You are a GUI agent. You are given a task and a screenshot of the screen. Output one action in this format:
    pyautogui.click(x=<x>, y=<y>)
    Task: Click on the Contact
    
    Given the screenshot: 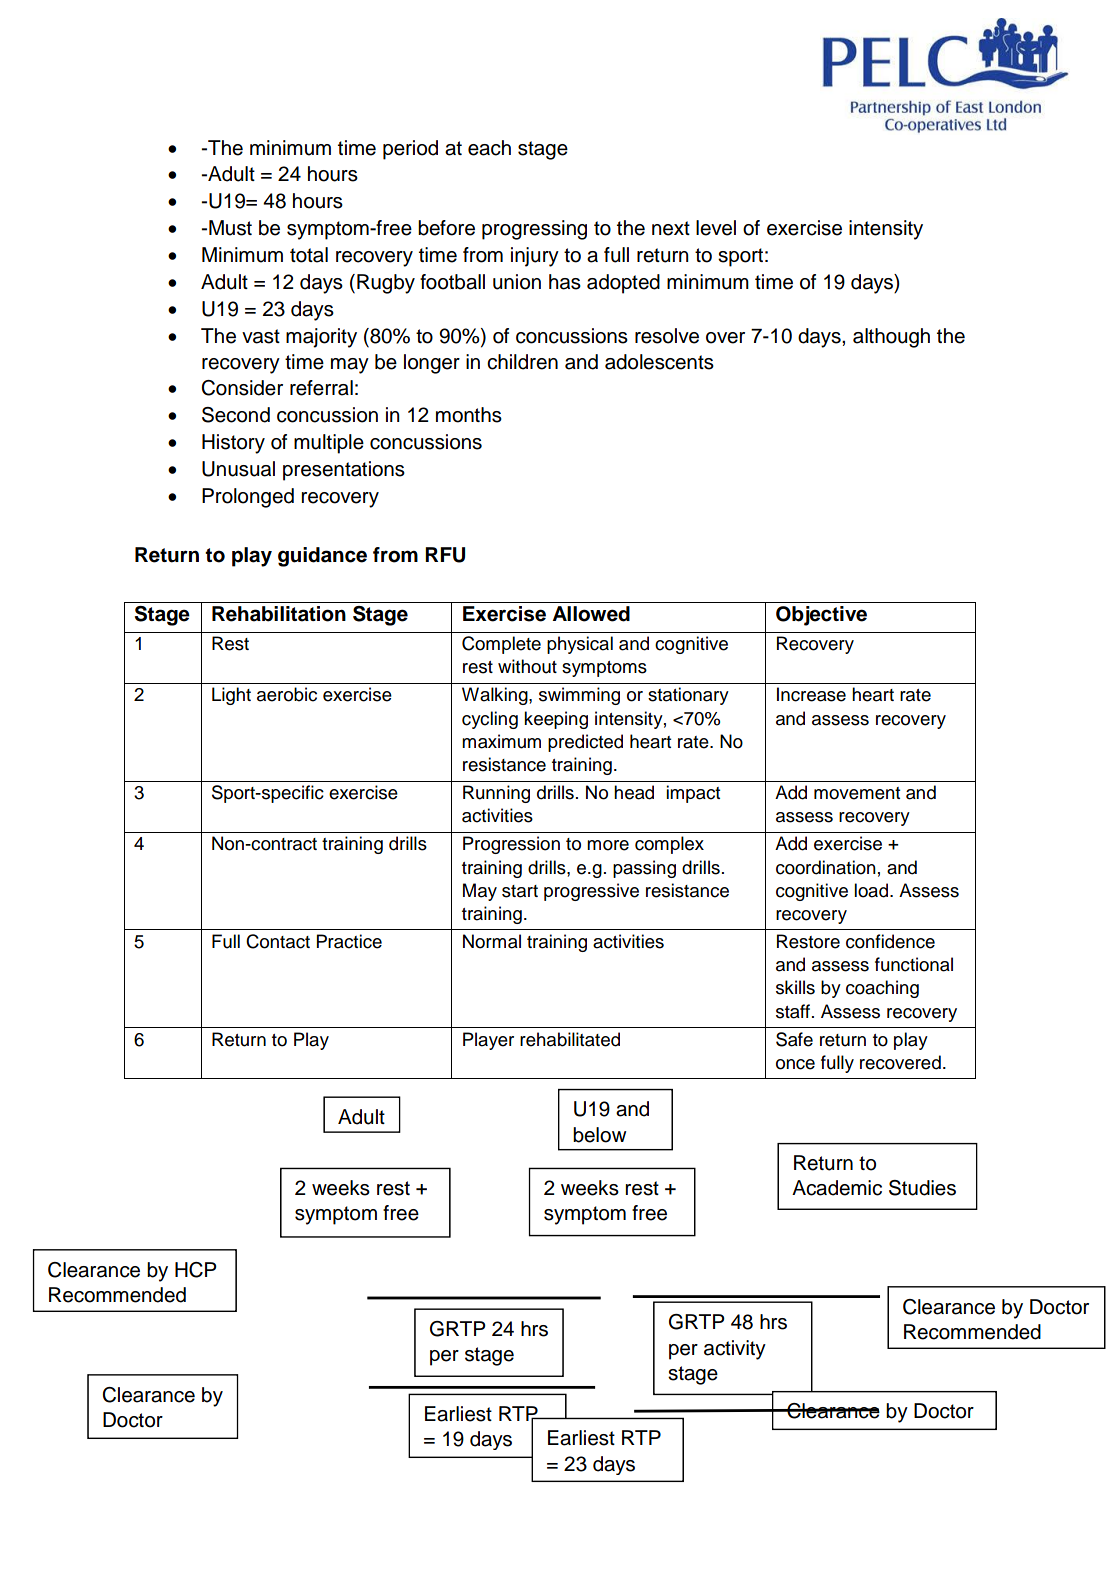 What is the action you would take?
    pyautogui.click(x=278, y=941)
